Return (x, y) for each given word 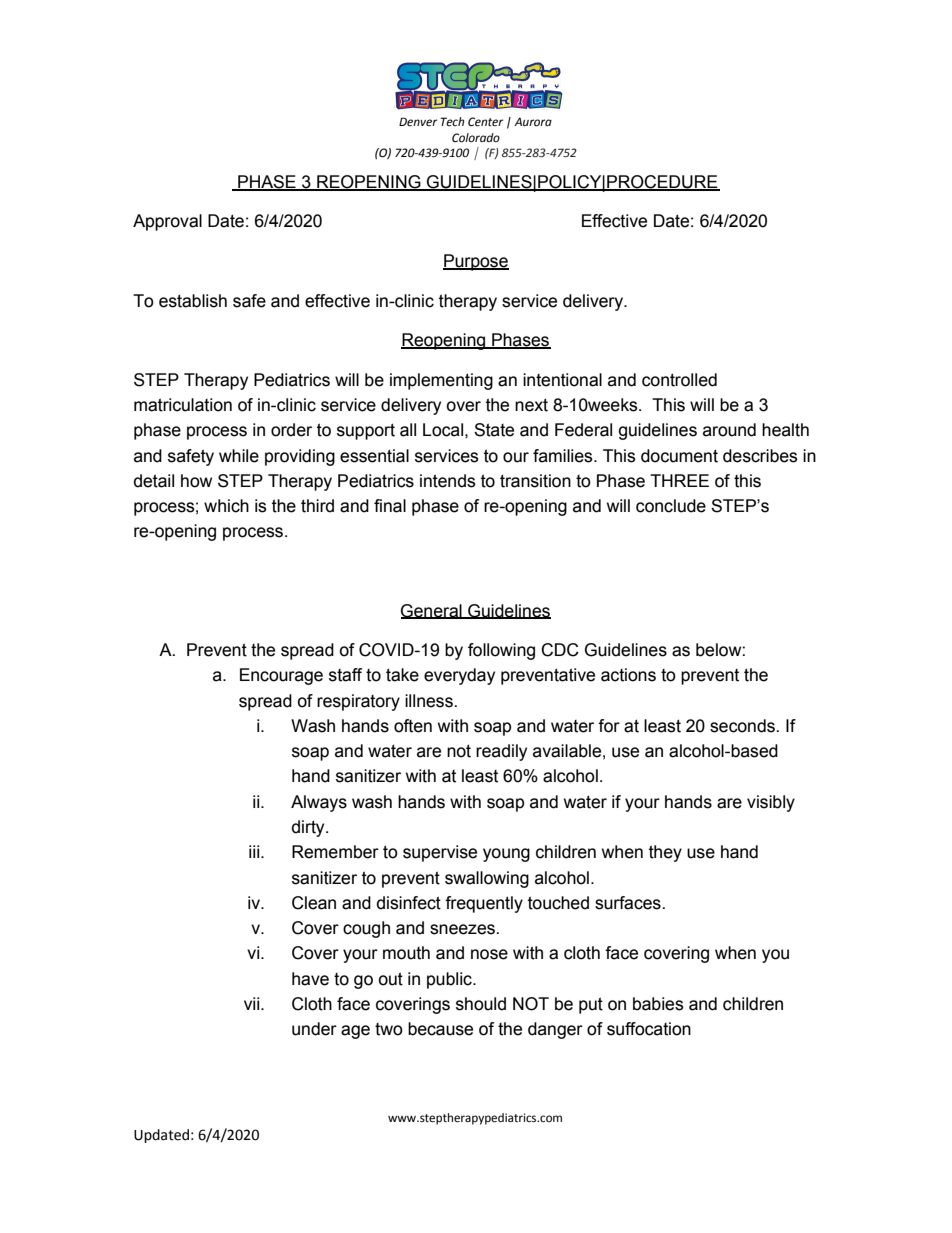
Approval (167, 222)
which (226, 506)
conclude (671, 506)
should (481, 1004)
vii (253, 1003)
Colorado (476, 138)
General (432, 611)
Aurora (533, 122)
